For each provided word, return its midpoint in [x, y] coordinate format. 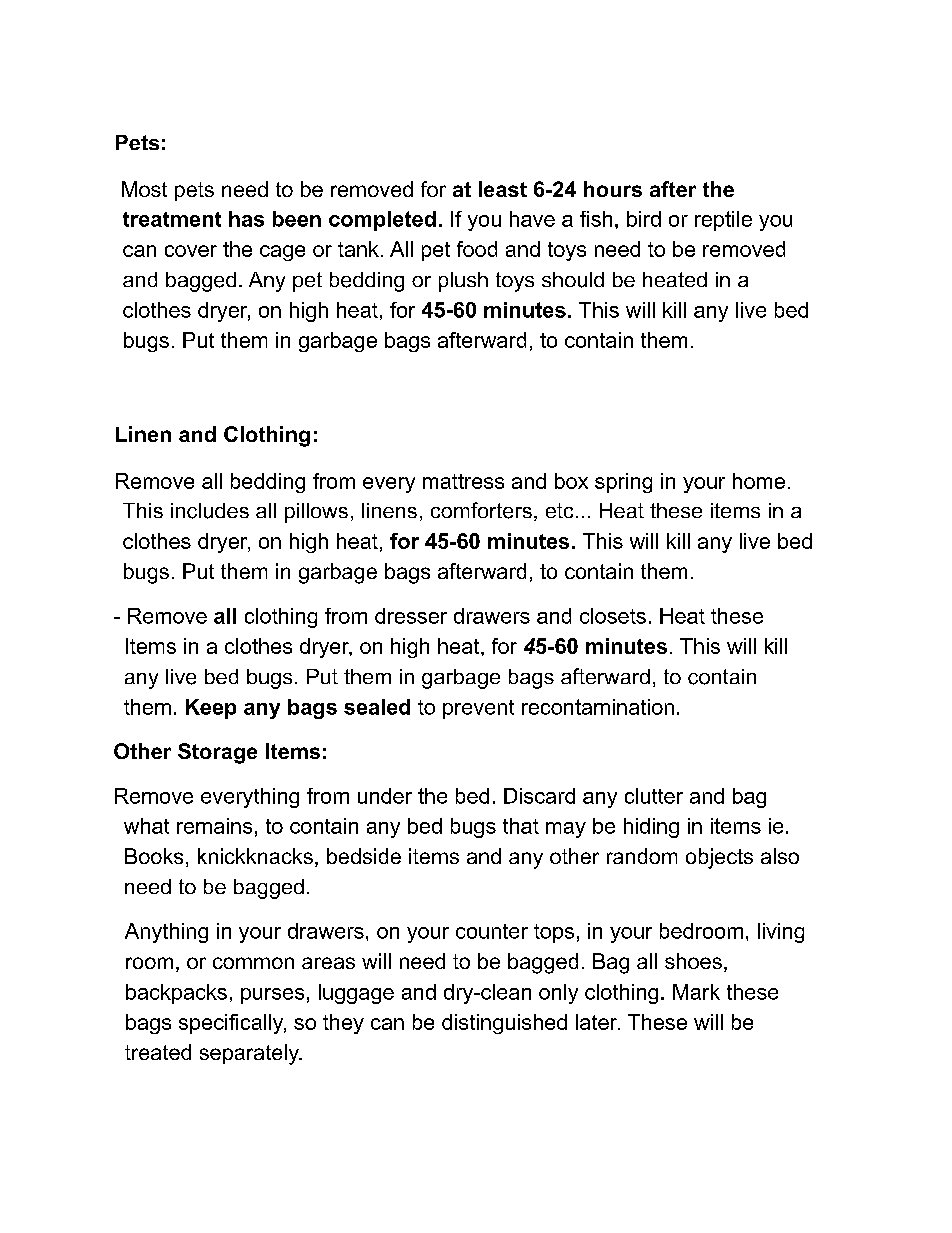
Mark [696, 992]
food [477, 249]
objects [719, 858]
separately [250, 1054]
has [246, 219]
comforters [481, 510]
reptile [723, 221]
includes [210, 511]
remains [214, 826]
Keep [211, 709]
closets [613, 616]
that [521, 826]
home [759, 481]
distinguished [504, 1024]
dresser [411, 616]
